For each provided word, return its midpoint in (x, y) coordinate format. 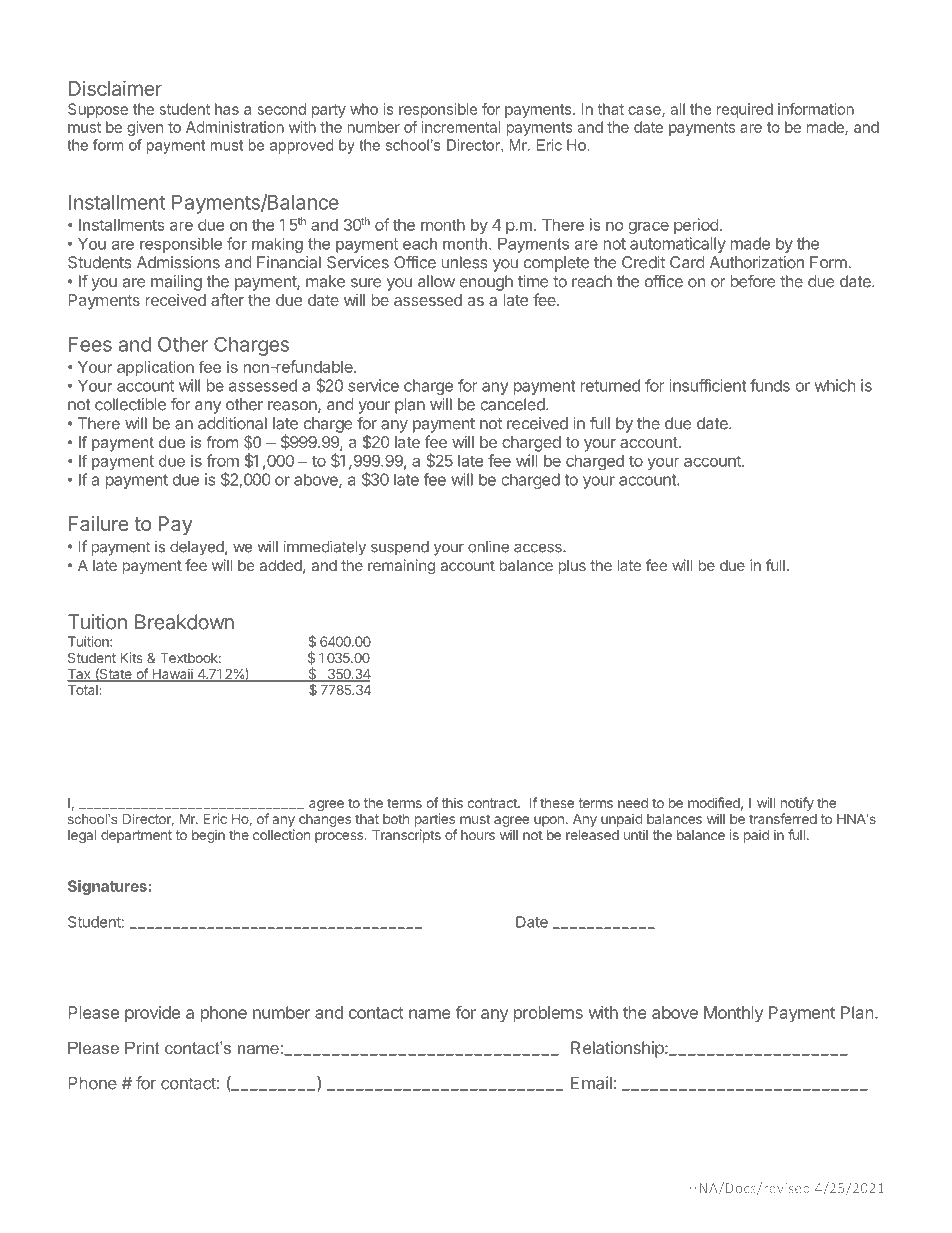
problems (548, 1014)
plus (572, 567)
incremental (461, 127)
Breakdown (184, 622)
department (136, 836)
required (745, 110)
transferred (783, 818)
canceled (513, 404)
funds (770, 385)
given (145, 128)
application (155, 368)
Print (142, 1047)
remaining (401, 567)
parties (435, 820)
